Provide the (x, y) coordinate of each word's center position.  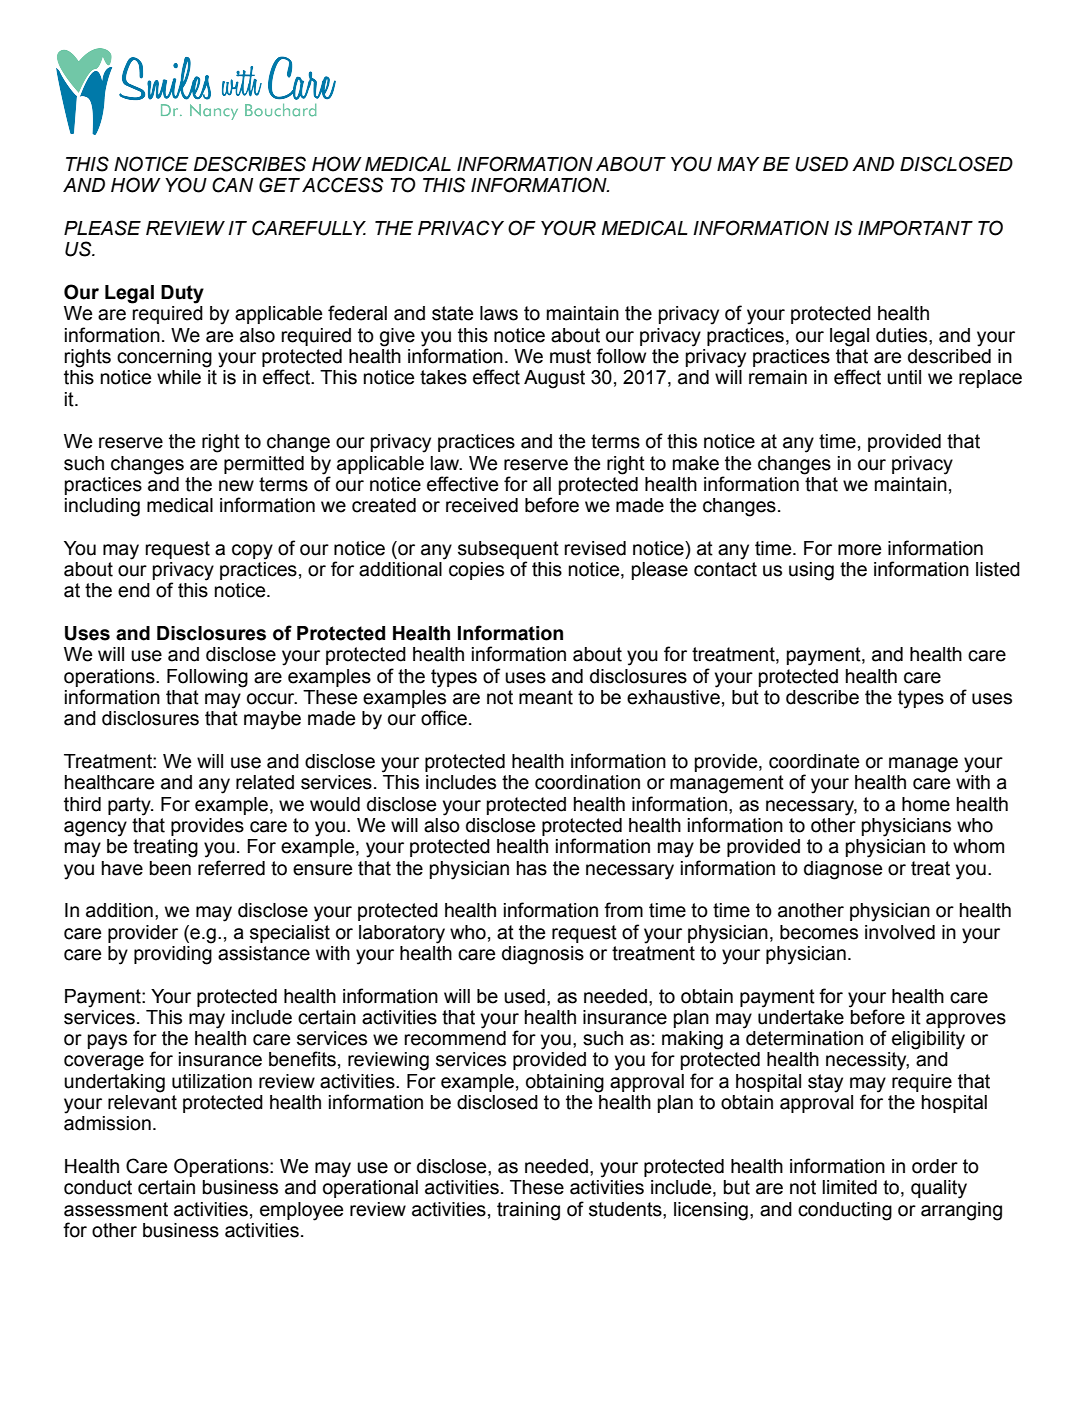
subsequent (508, 550)
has (532, 868)
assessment (116, 1209)
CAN (232, 185)
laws (499, 313)
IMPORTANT (915, 228)
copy (252, 552)
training (528, 1211)
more (859, 550)
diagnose (843, 870)
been (170, 868)
